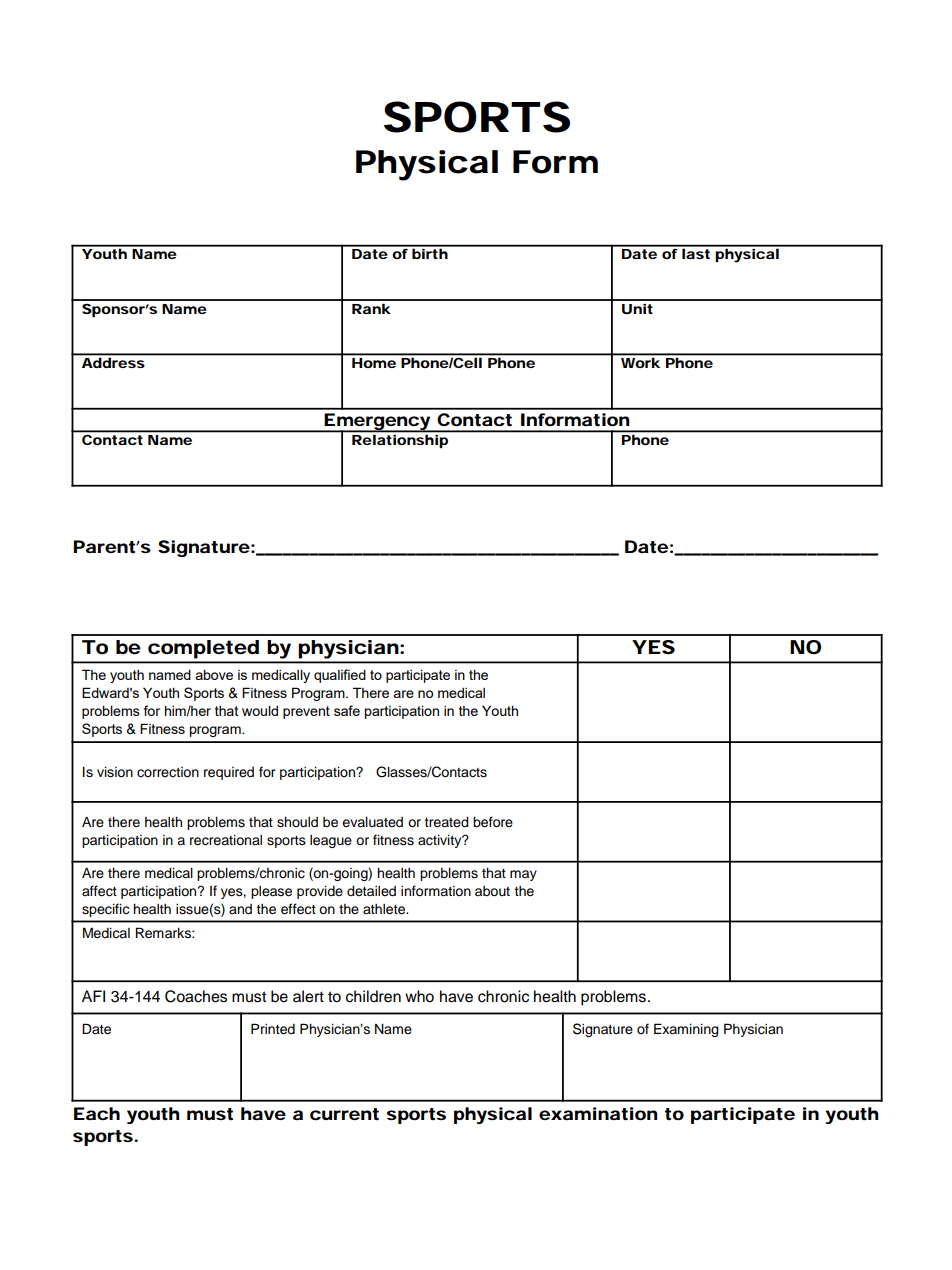 Image resolution: width=952 pixels, height=1270 pixels. I want to click on current, so click(344, 1114).
